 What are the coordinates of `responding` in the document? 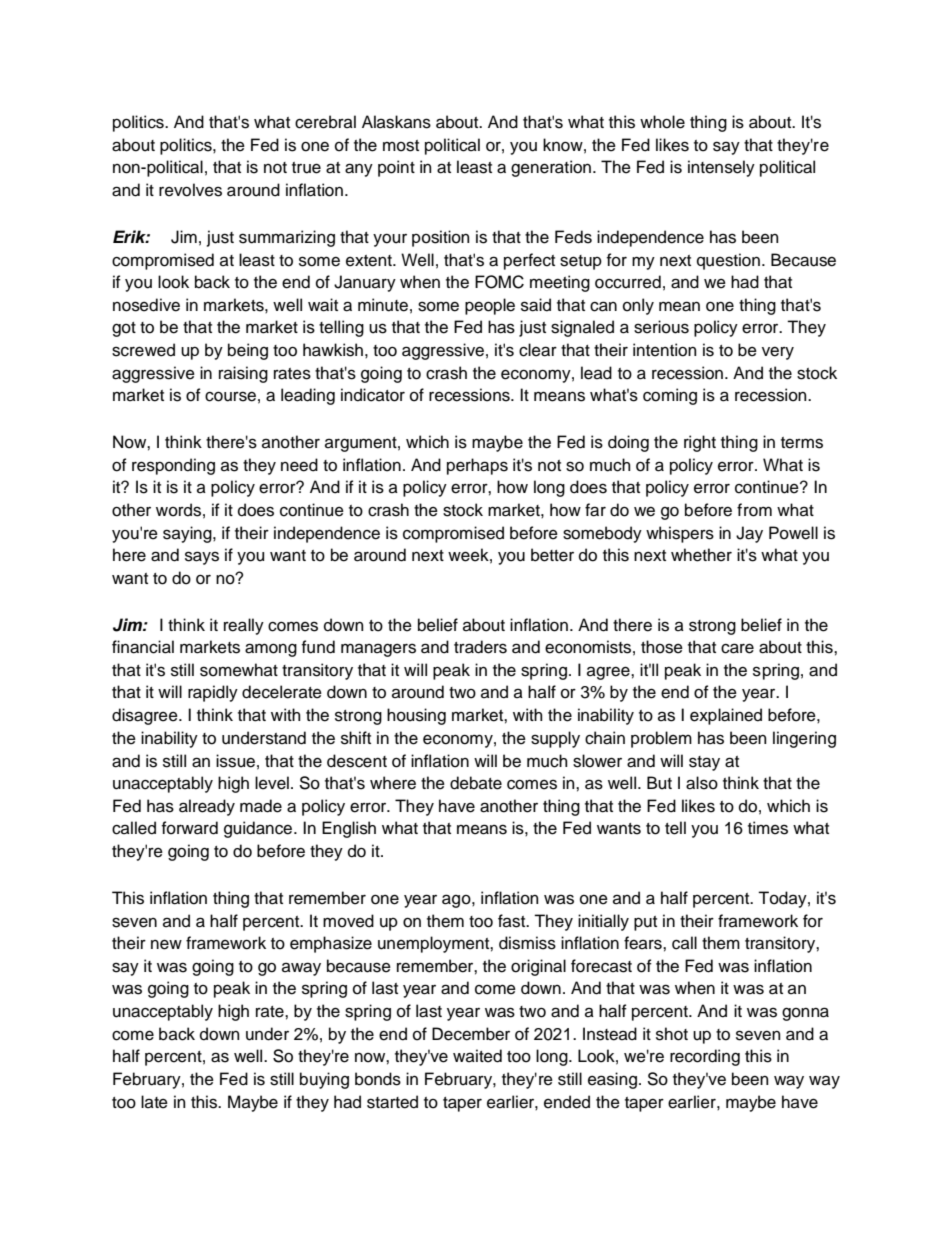 It's located at (173, 466).
